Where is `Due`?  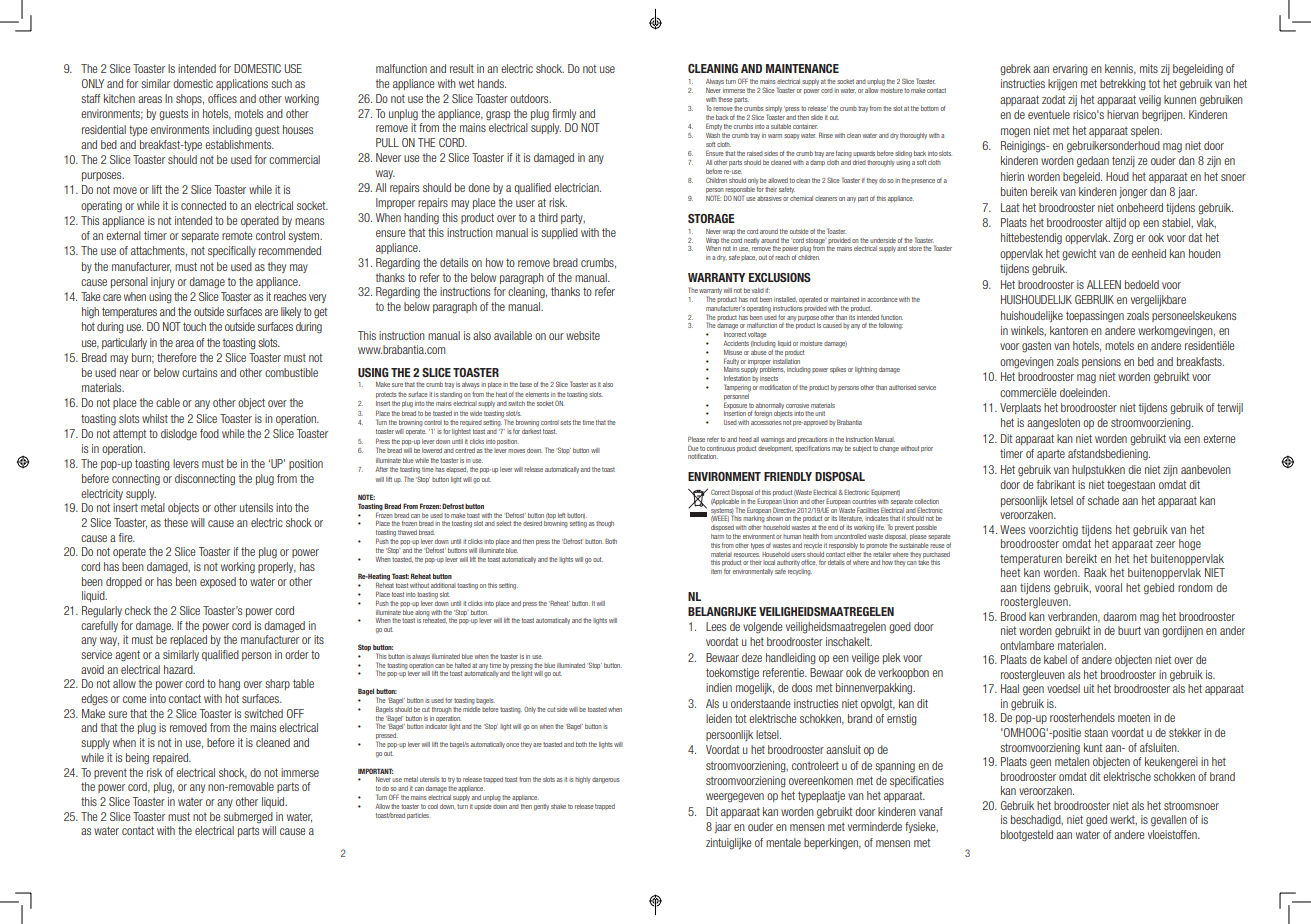
Due is located at coordinates (693, 448).
